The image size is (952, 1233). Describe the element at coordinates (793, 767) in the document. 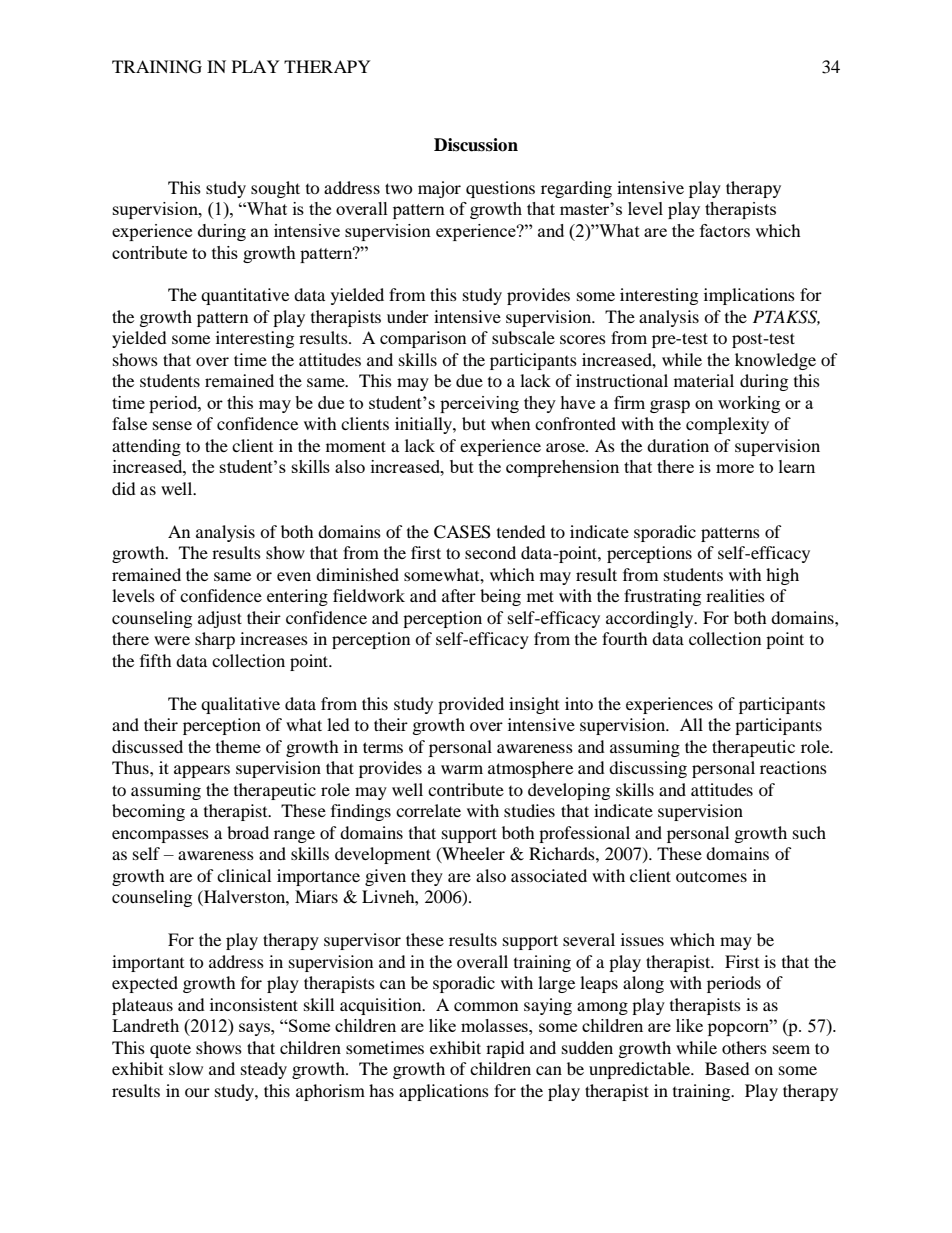

I see `reactions` at that location.
